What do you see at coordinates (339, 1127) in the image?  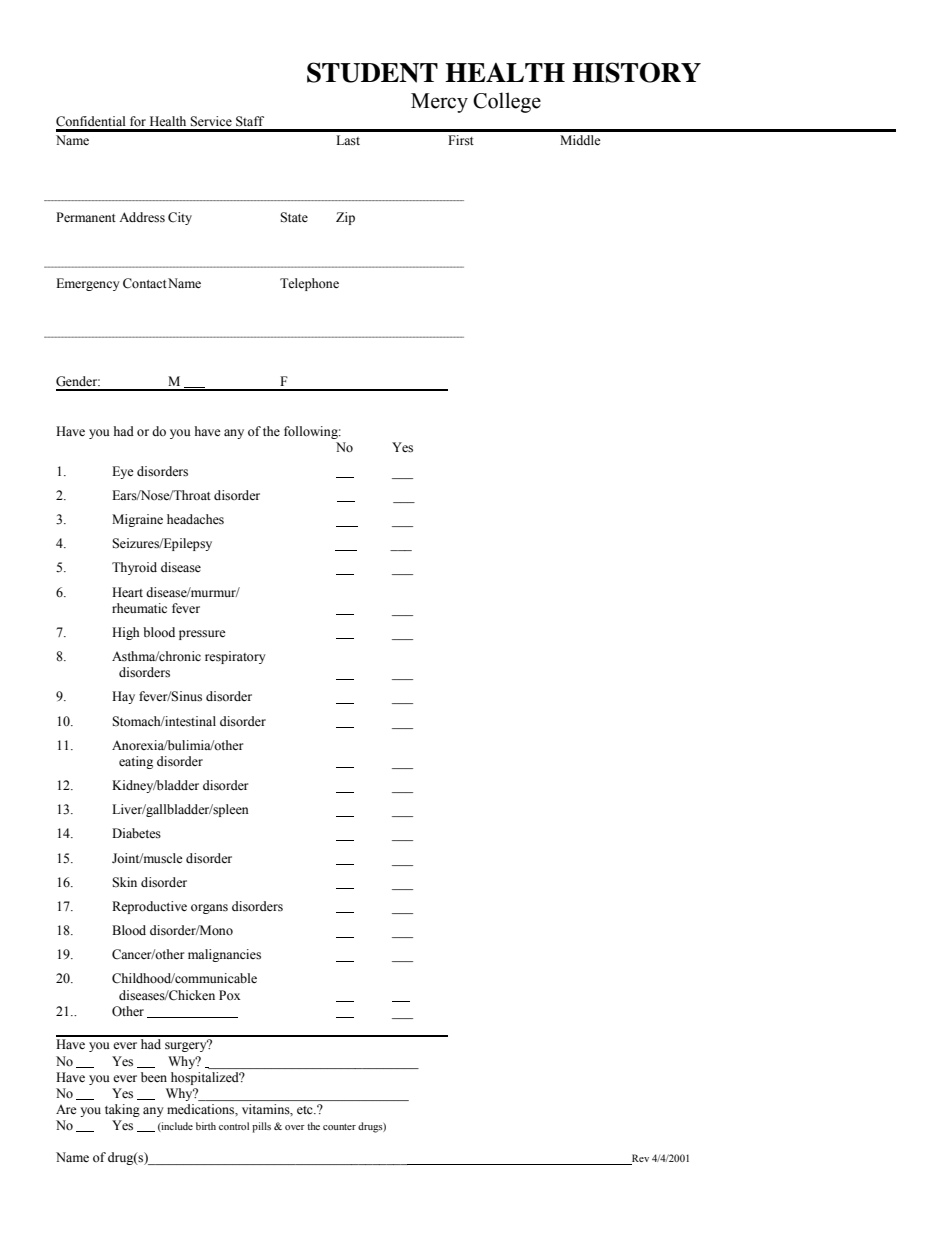 I see `counter` at bounding box center [339, 1127].
